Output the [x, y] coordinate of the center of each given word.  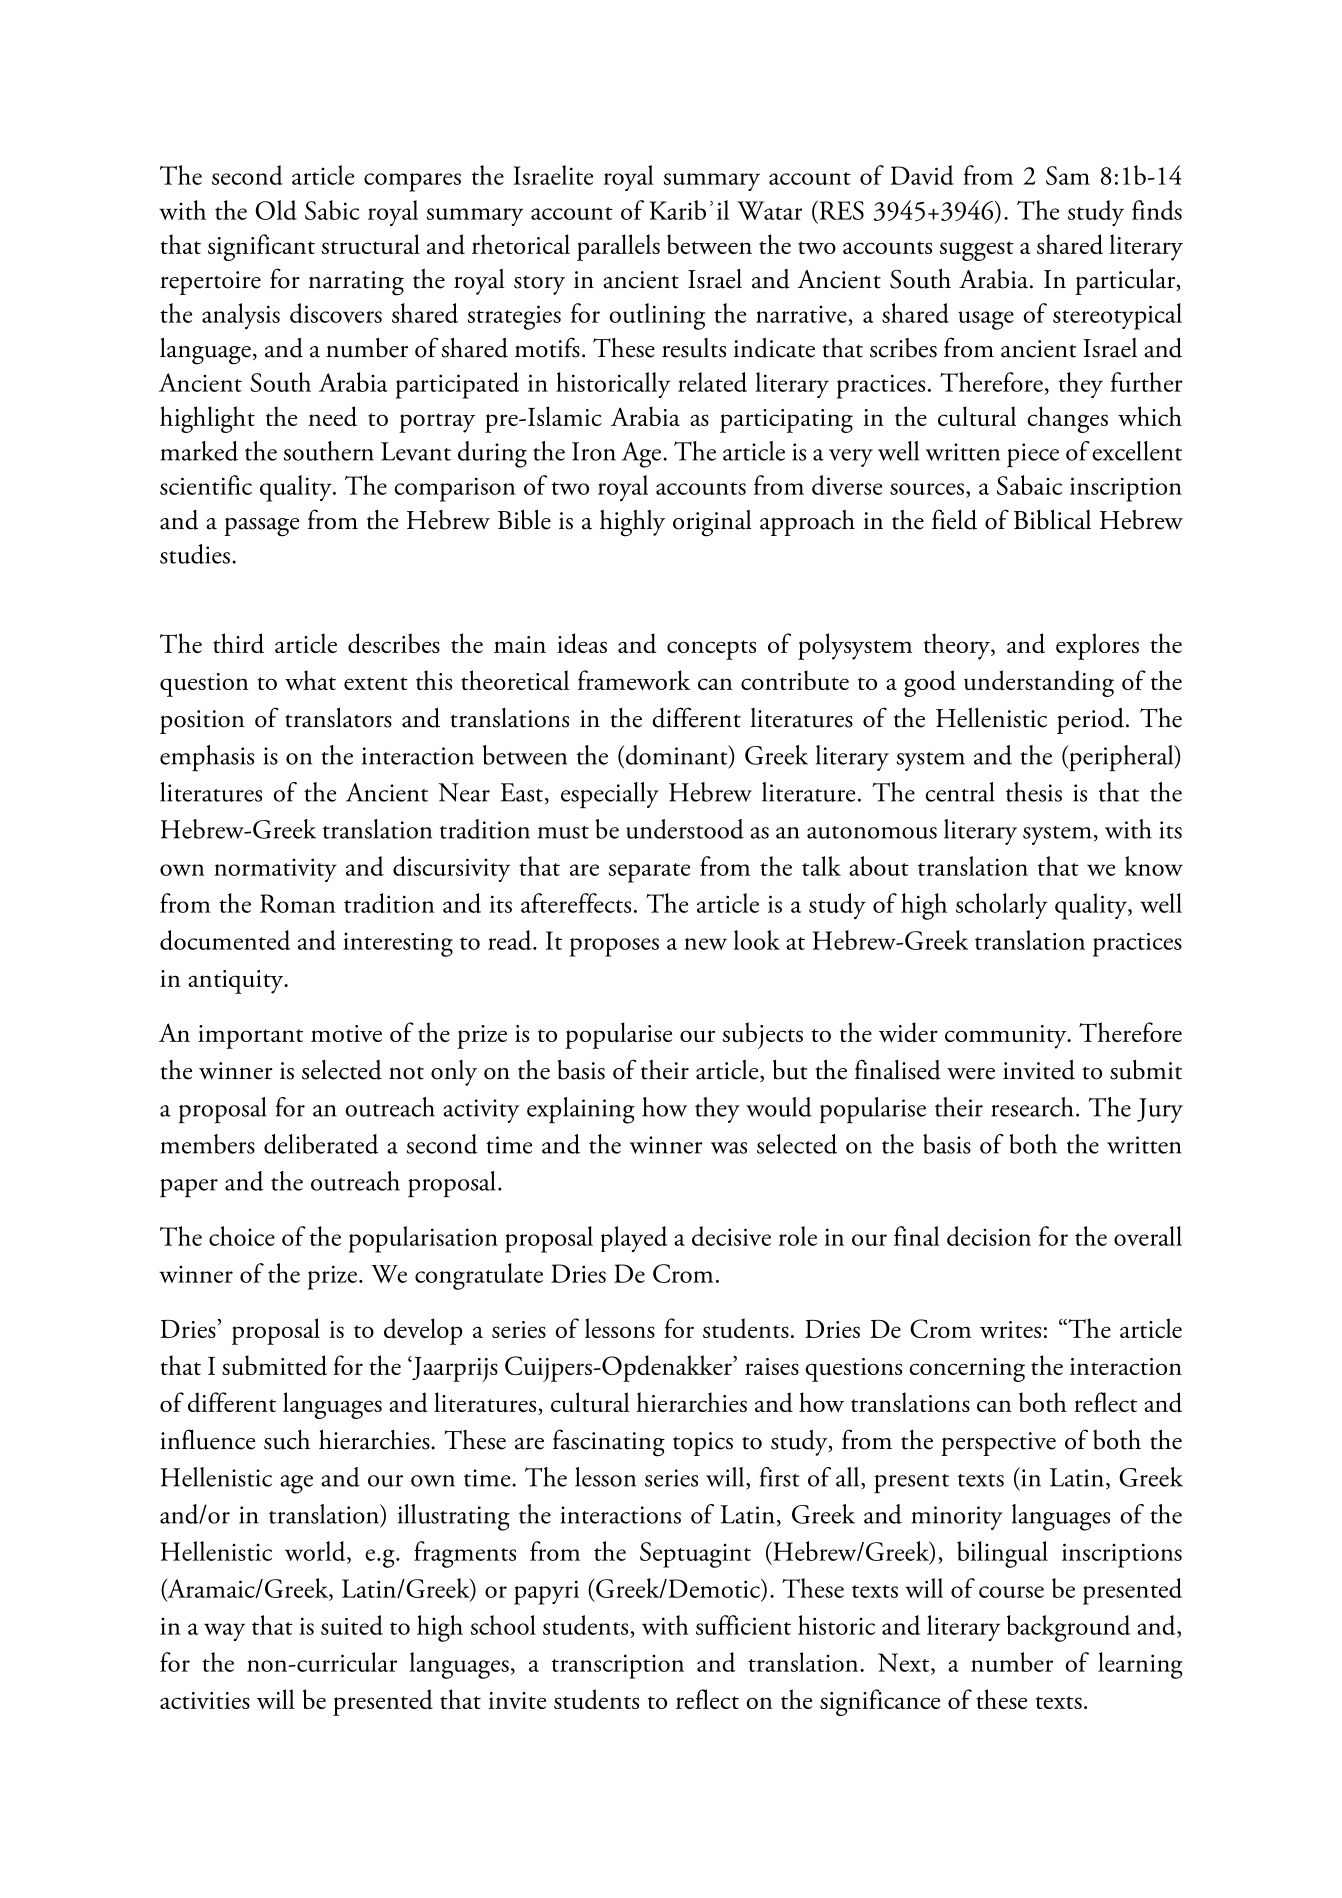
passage [261, 527]
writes [1010, 1329]
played [634, 1239]
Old [276, 210]
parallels [618, 247]
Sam [1068, 175]
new [705, 944]
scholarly [1001, 906]
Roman [297, 903]
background [1068, 1628]
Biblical [1052, 519]
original [712, 523]
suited [352, 1625]
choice [242, 1236]
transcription [618, 1666]
